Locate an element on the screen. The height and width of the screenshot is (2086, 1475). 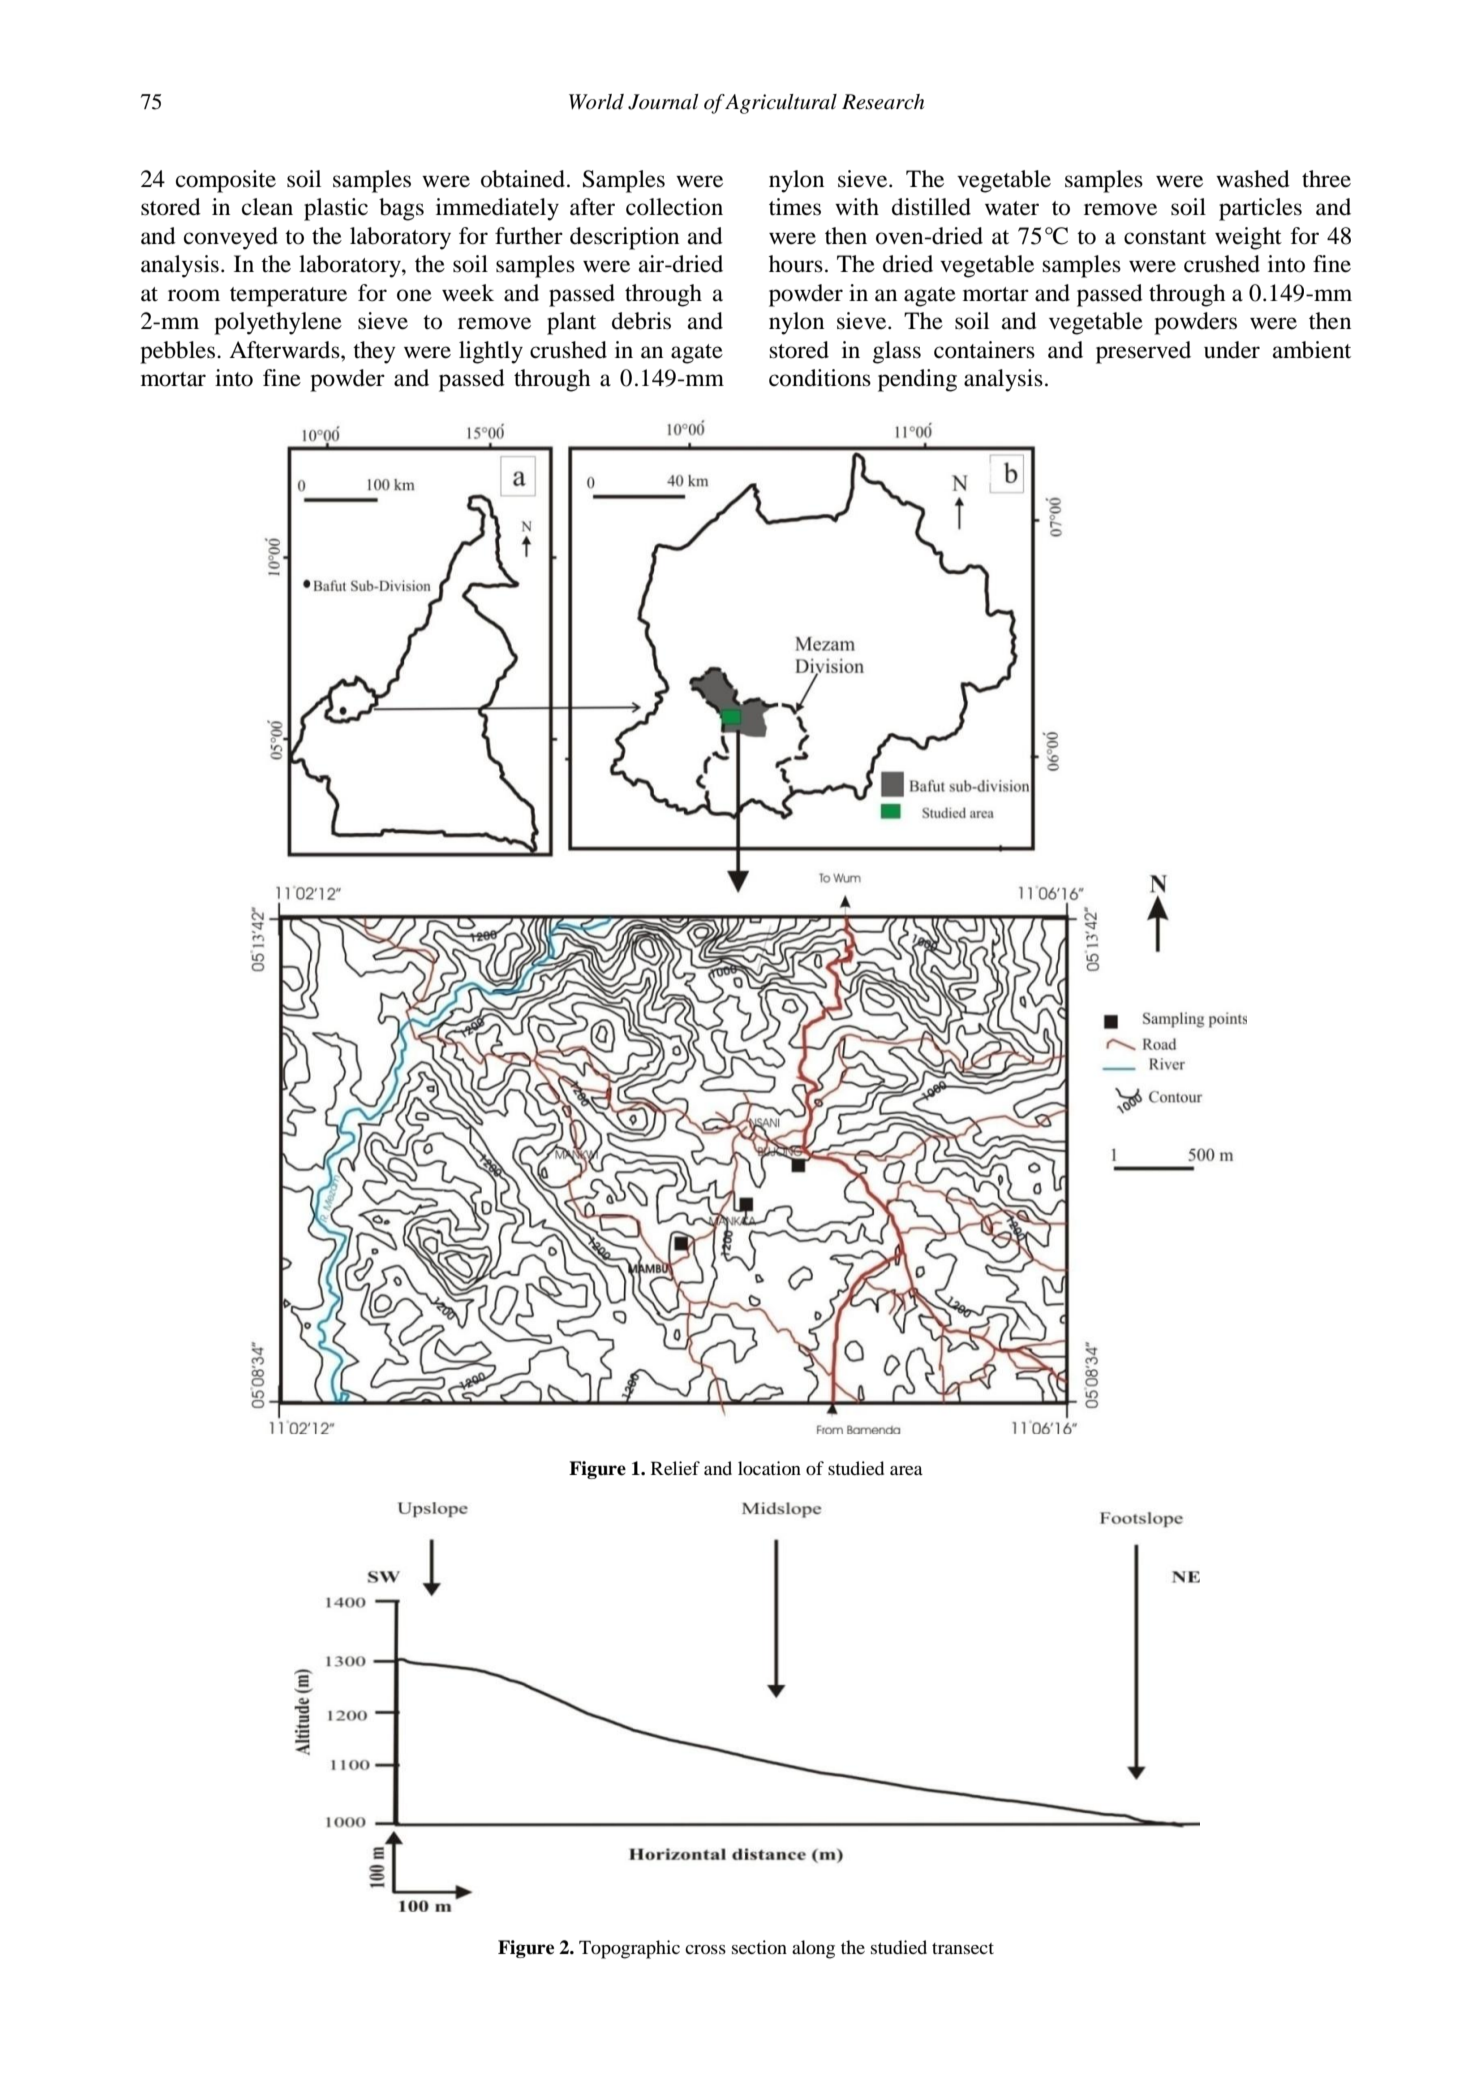
Topographic is located at coordinates (629, 1949).
